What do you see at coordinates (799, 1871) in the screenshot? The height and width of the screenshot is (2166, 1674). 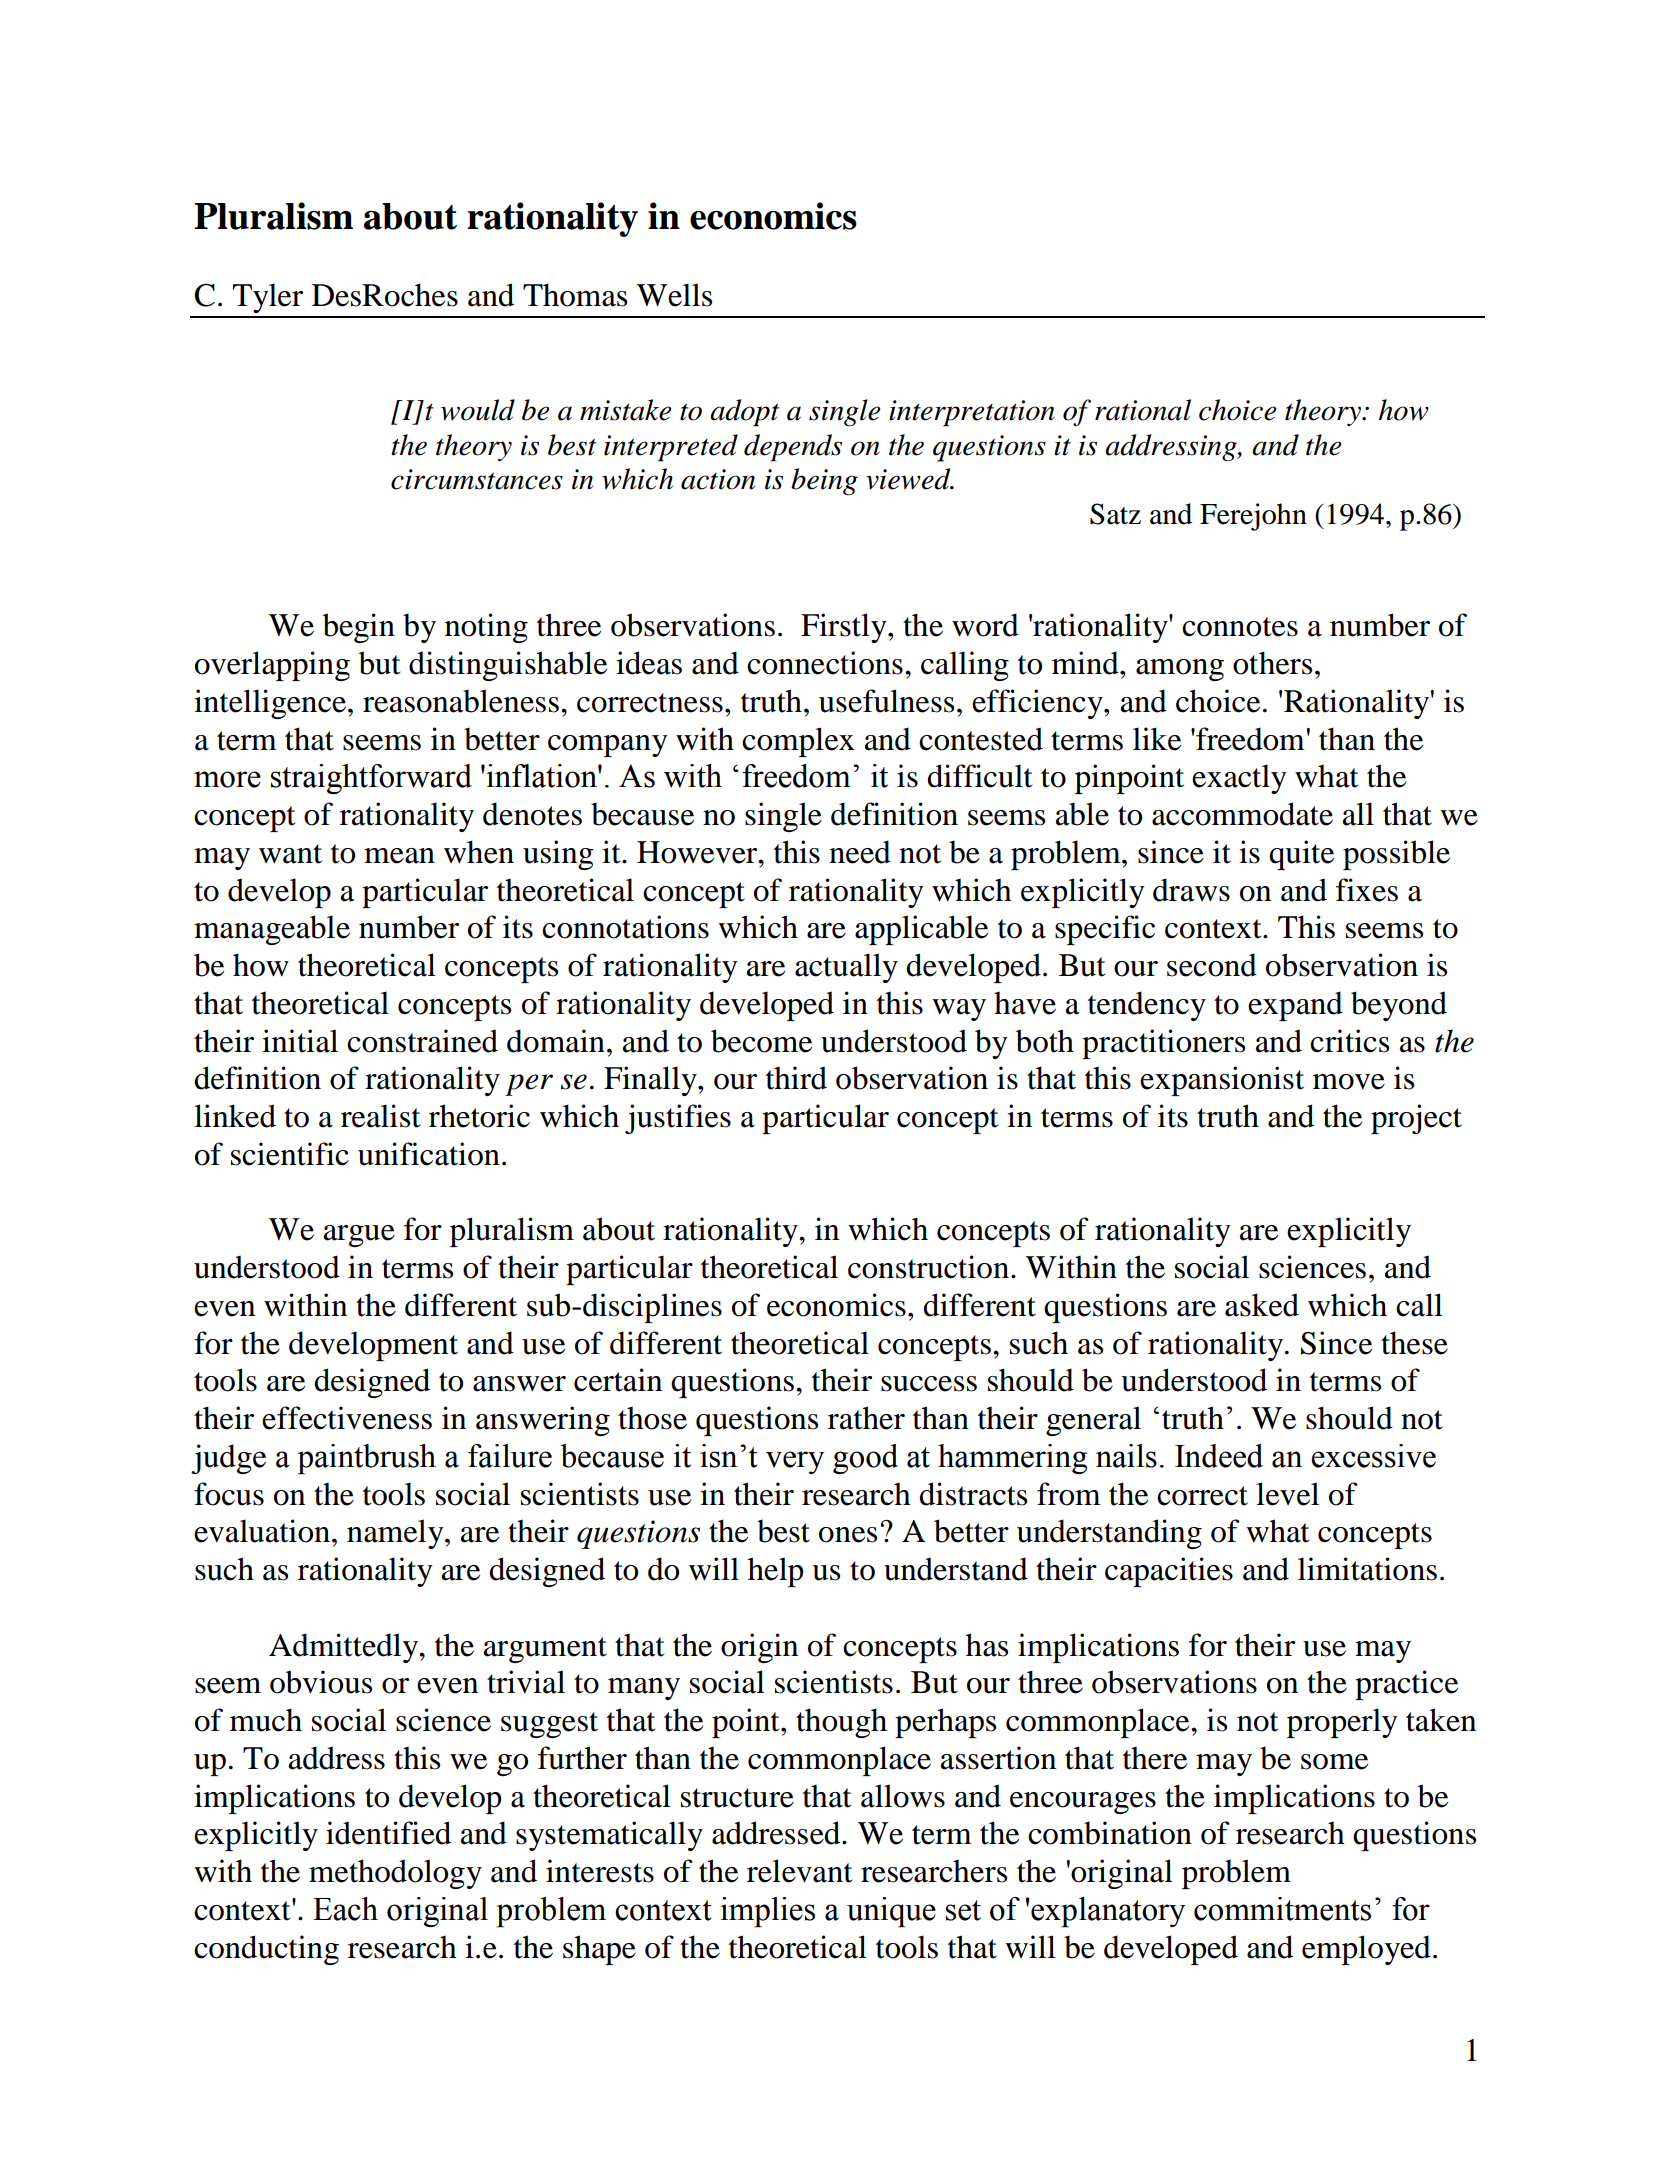 I see `relevant` at bounding box center [799, 1871].
